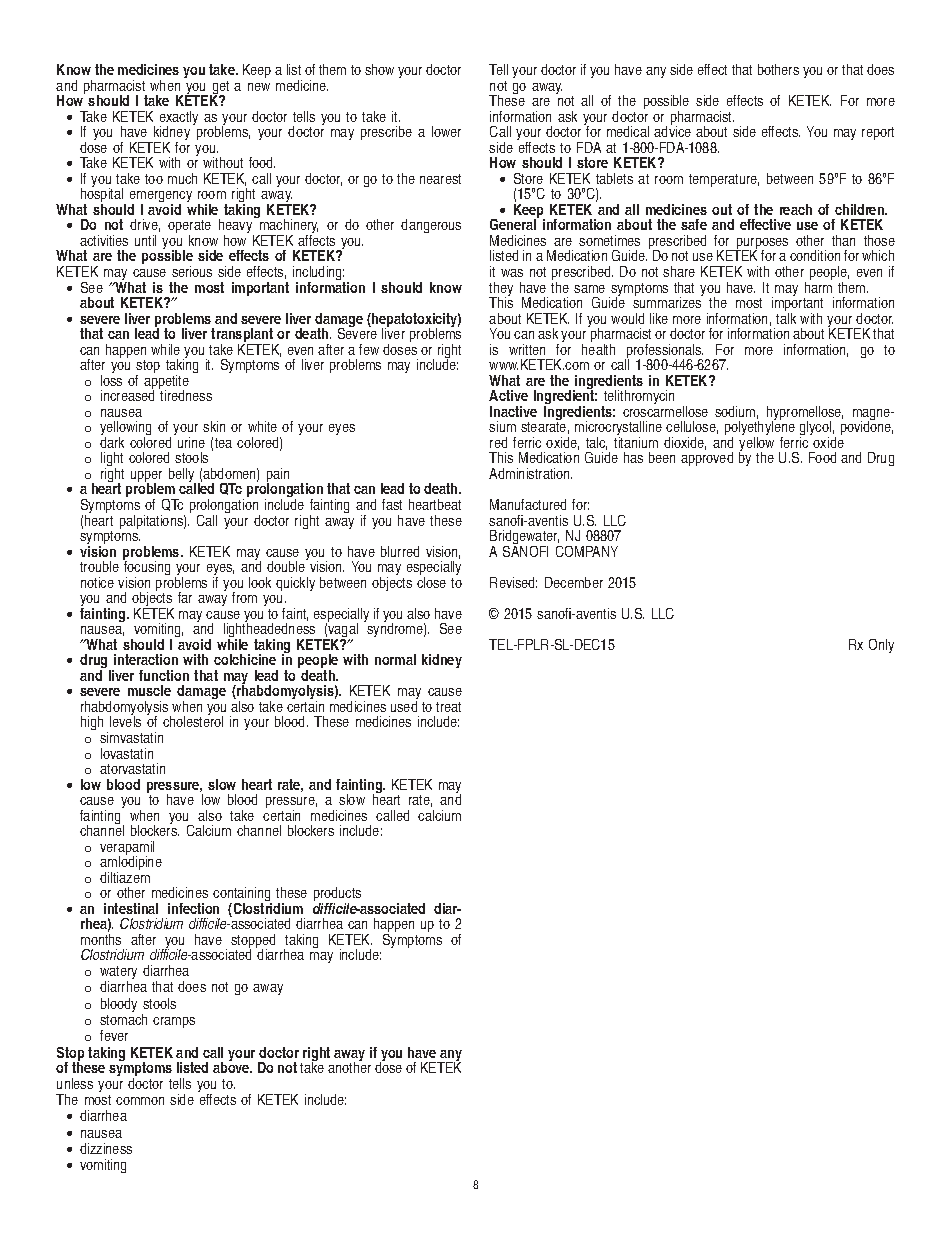 The width and height of the screenshot is (952, 1233). What do you see at coordinates (448, 707) in the screenshot?
I see `treat` at bounding box center [448, 707].
